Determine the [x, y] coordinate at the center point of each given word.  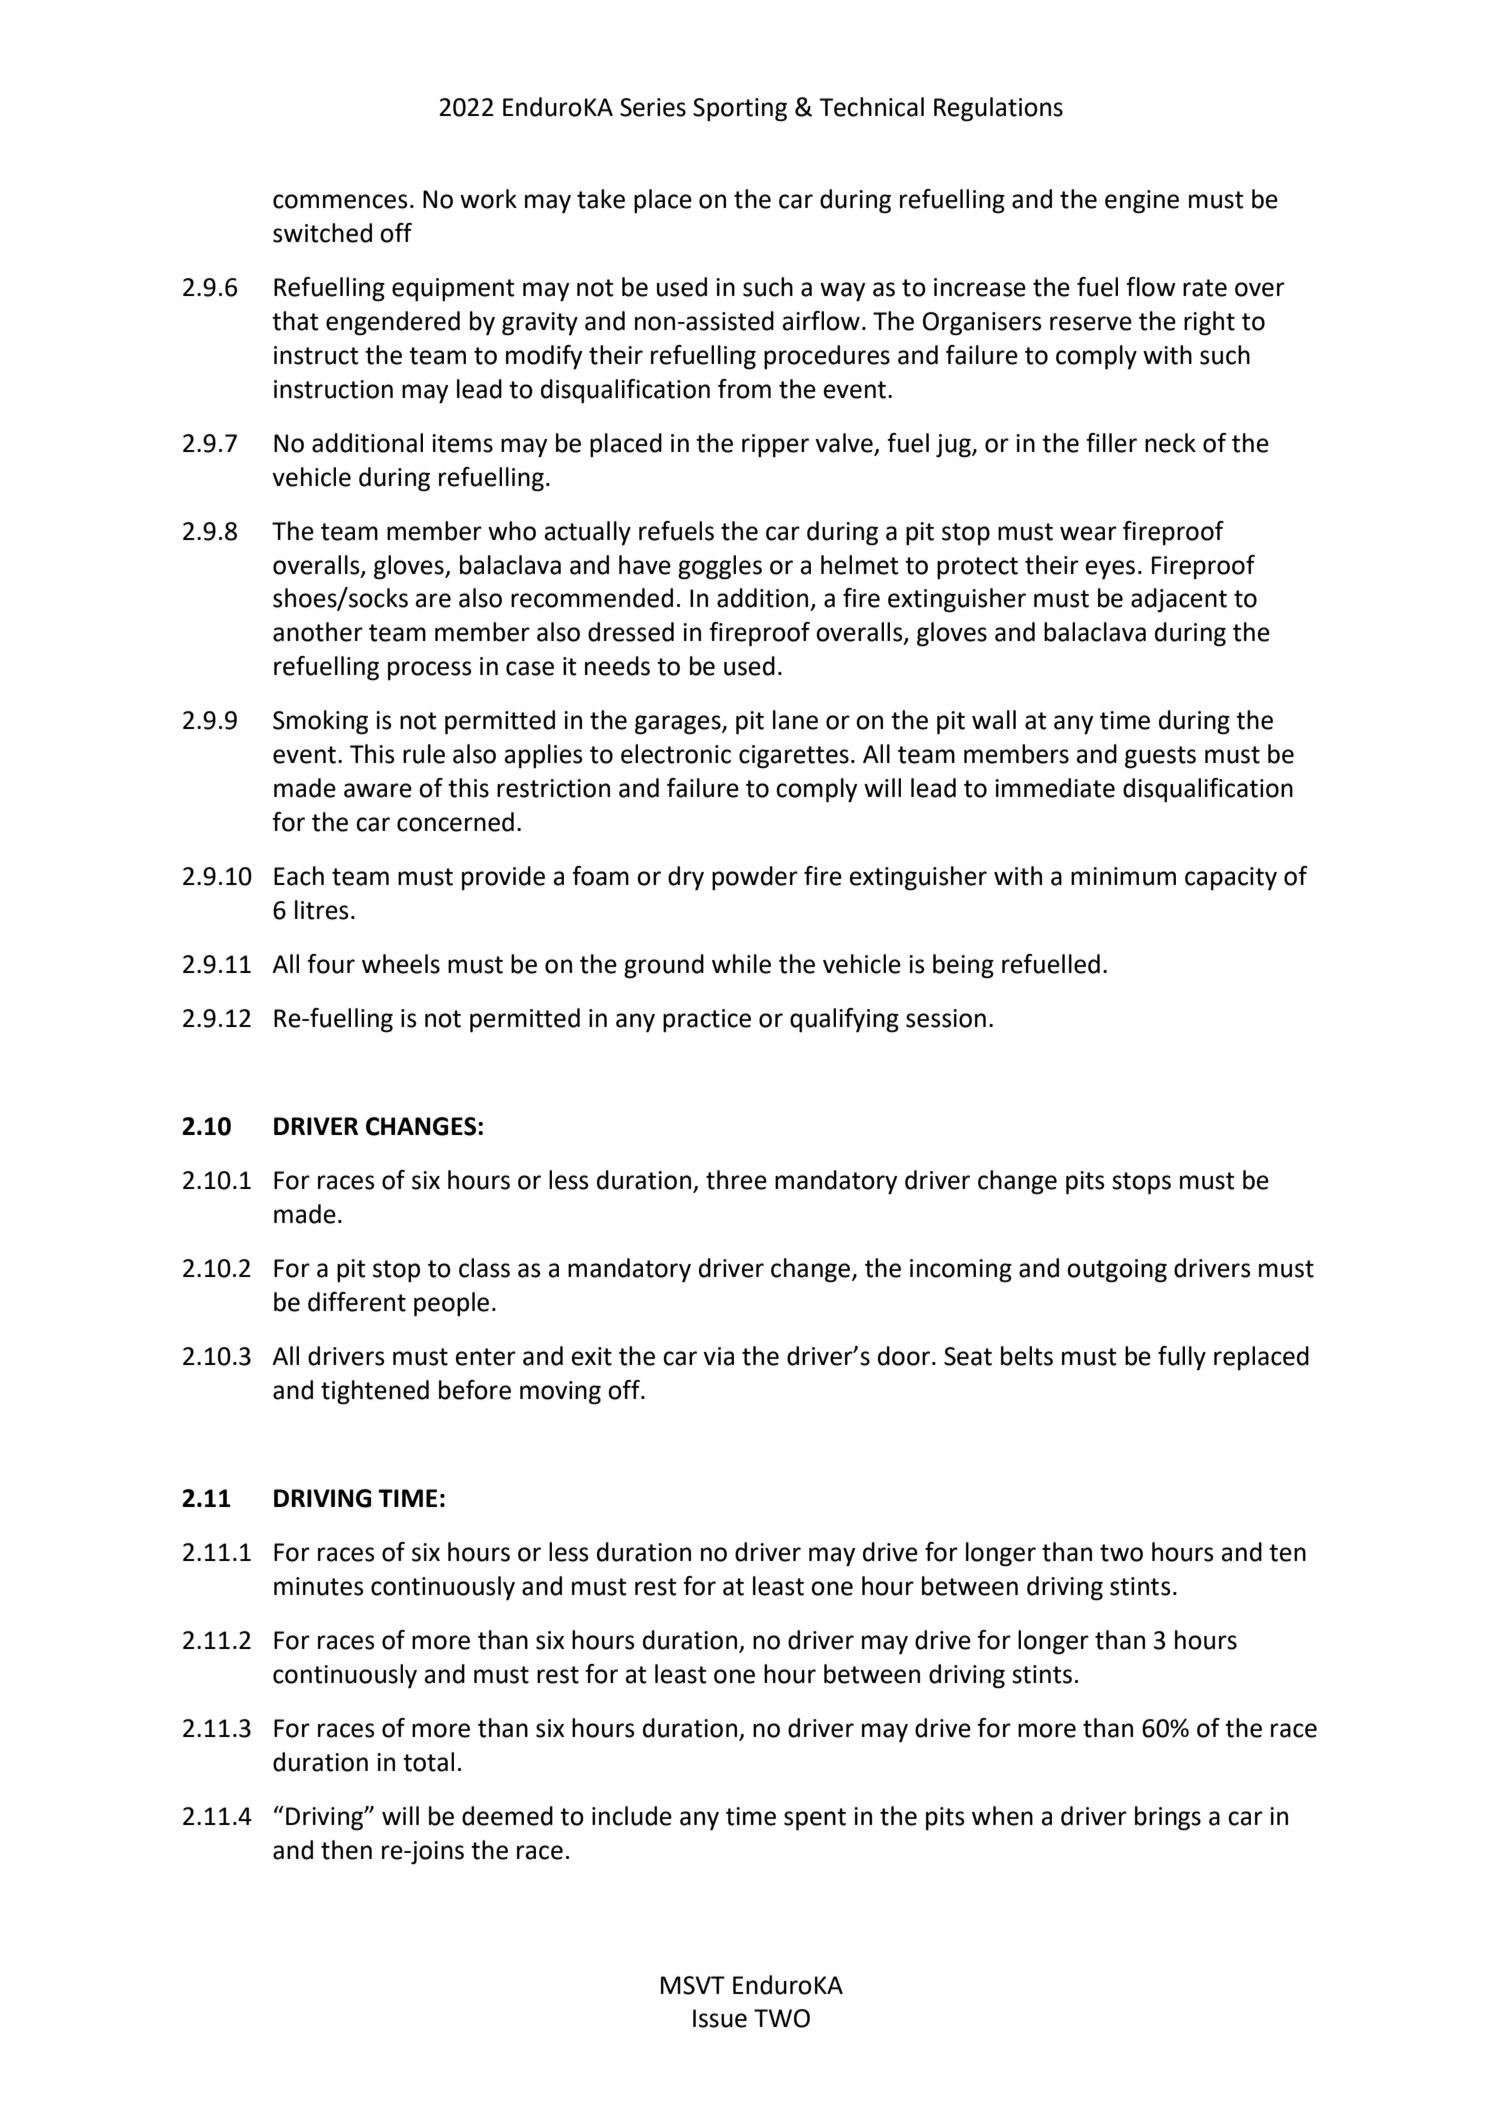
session [946, 1018]
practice [707, 1021]
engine [1142, 202]
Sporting [740, 110]
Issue [720, 2018]
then [346, 1850]
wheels [401, 964]
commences [340, 201]
